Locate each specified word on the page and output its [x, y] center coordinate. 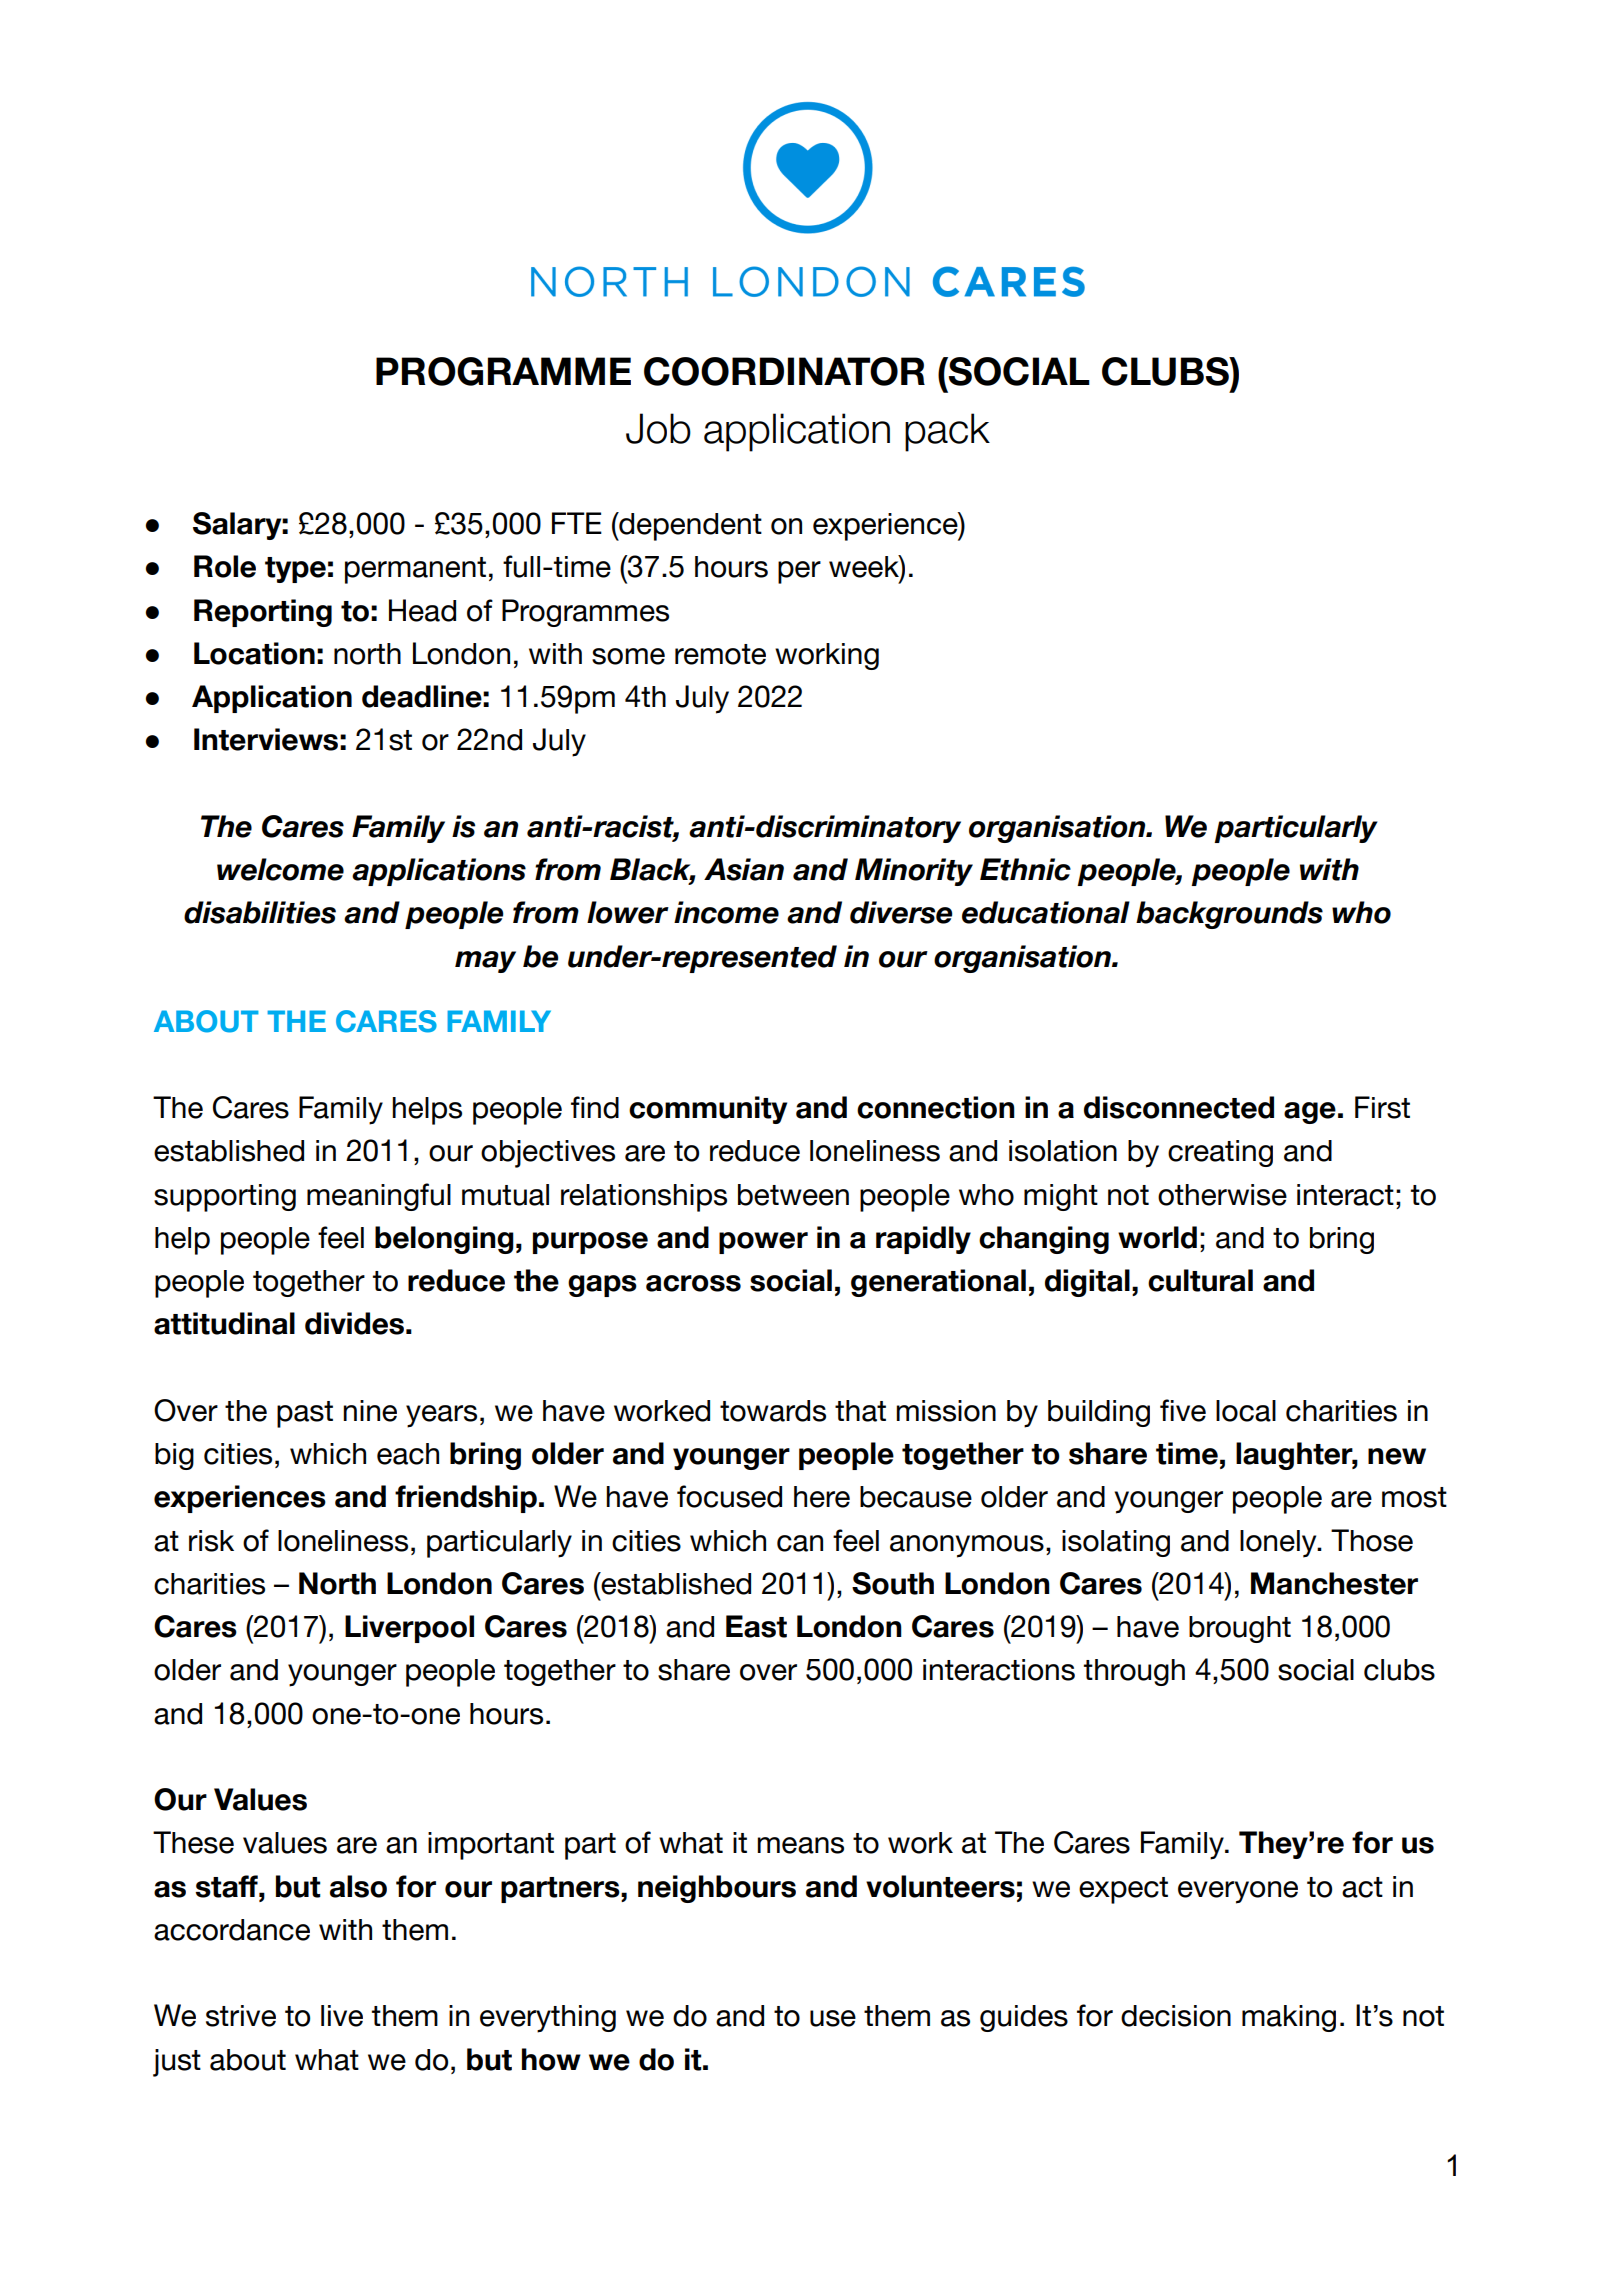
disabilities [260, 912]
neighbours [717, 1889]
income [726, 912]
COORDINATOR [784, 371]
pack [947, 432]
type [295, 570]
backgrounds [1229, 915]
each [408, 1454]
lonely [1279, 1544]
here [822, 1497]
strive [241, 2016]
